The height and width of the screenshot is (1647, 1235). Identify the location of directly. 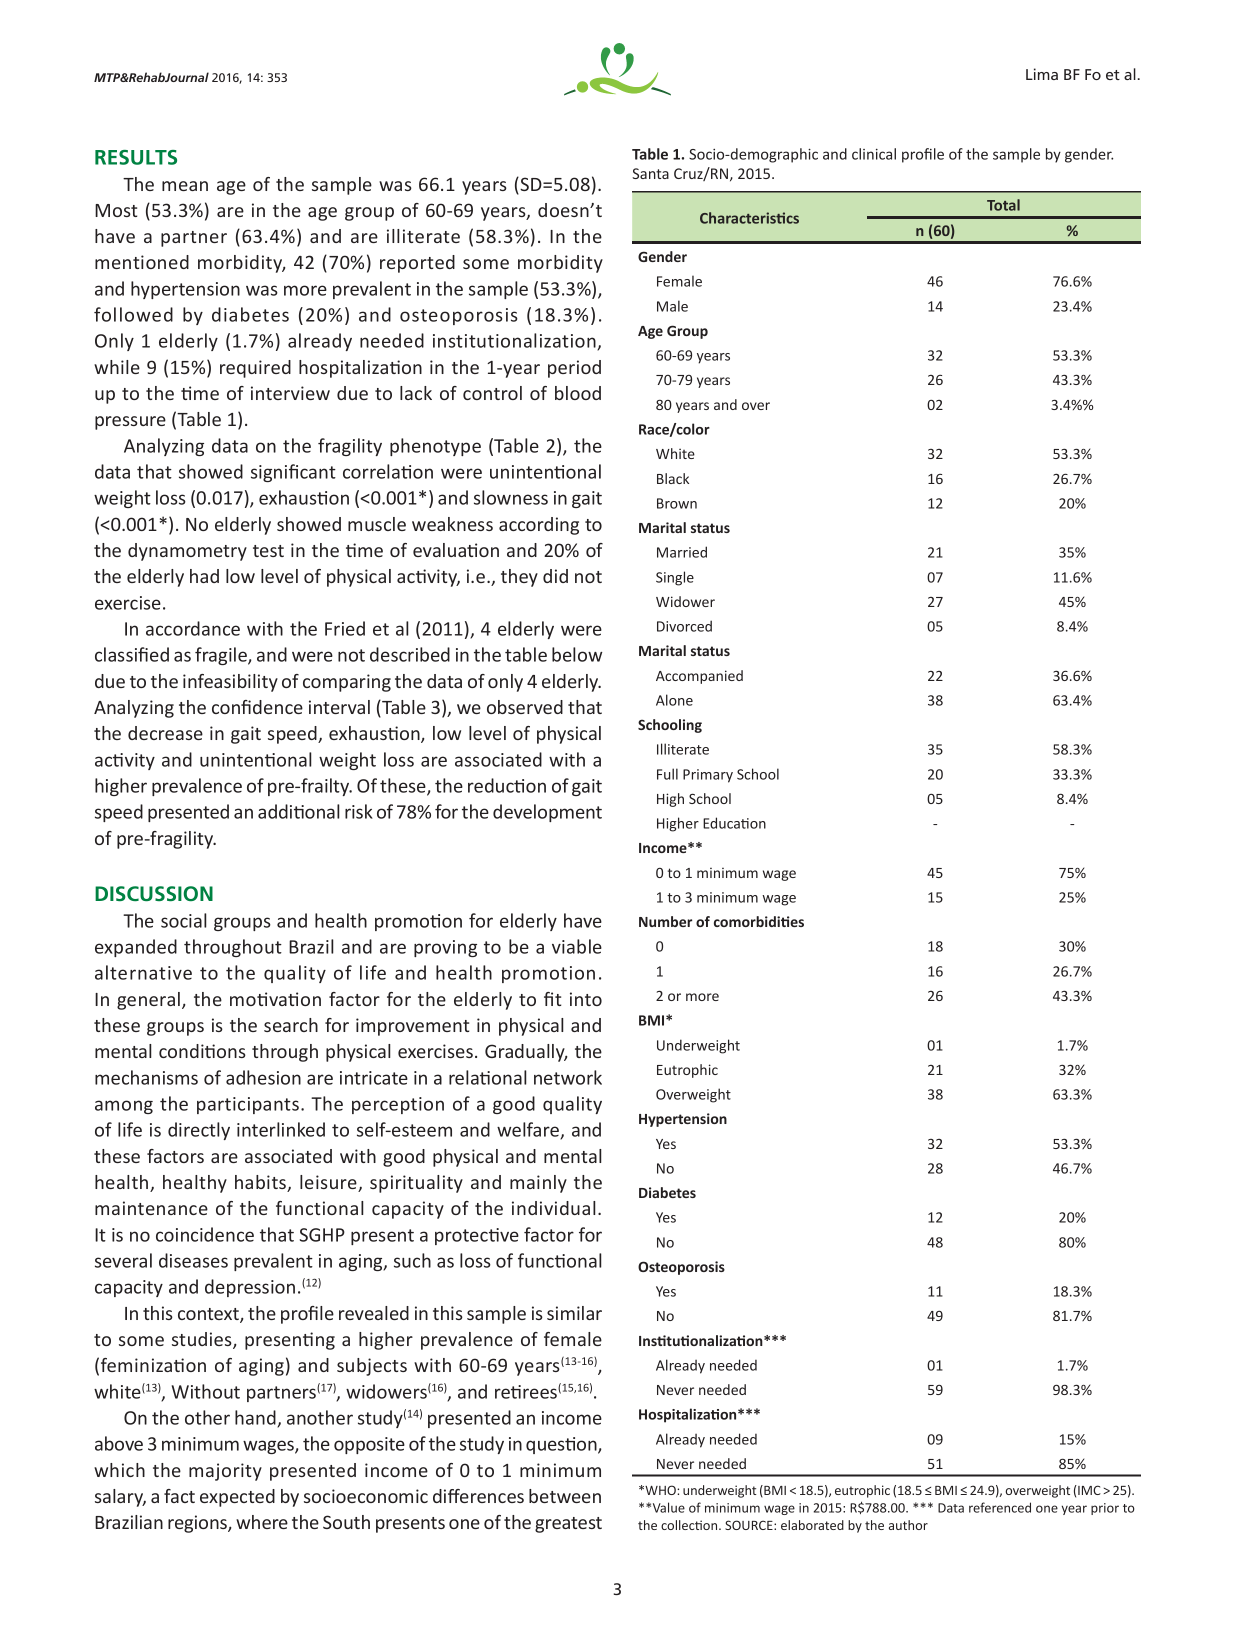
(199, 1131).
